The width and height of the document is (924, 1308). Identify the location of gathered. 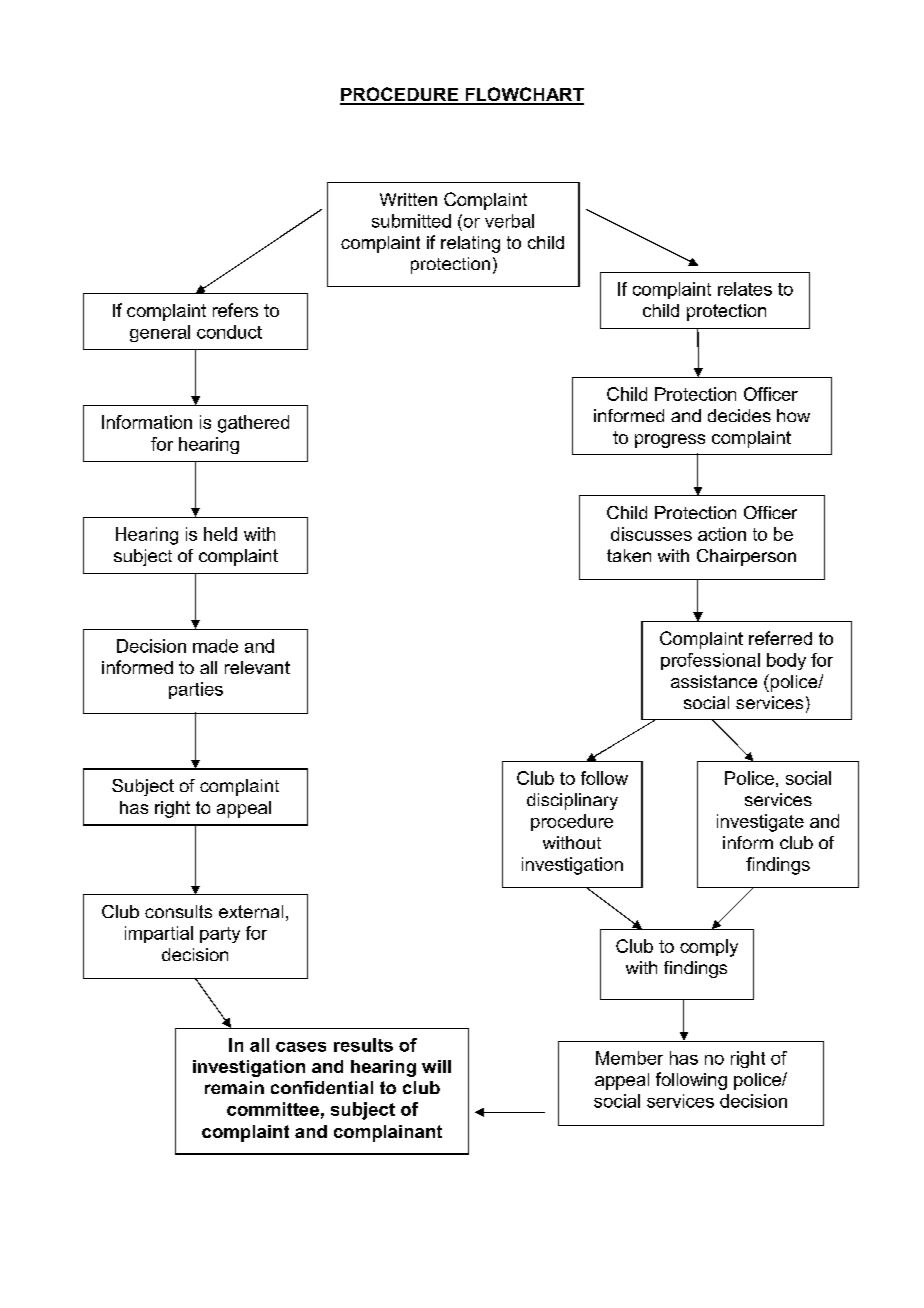
(253, 424).
